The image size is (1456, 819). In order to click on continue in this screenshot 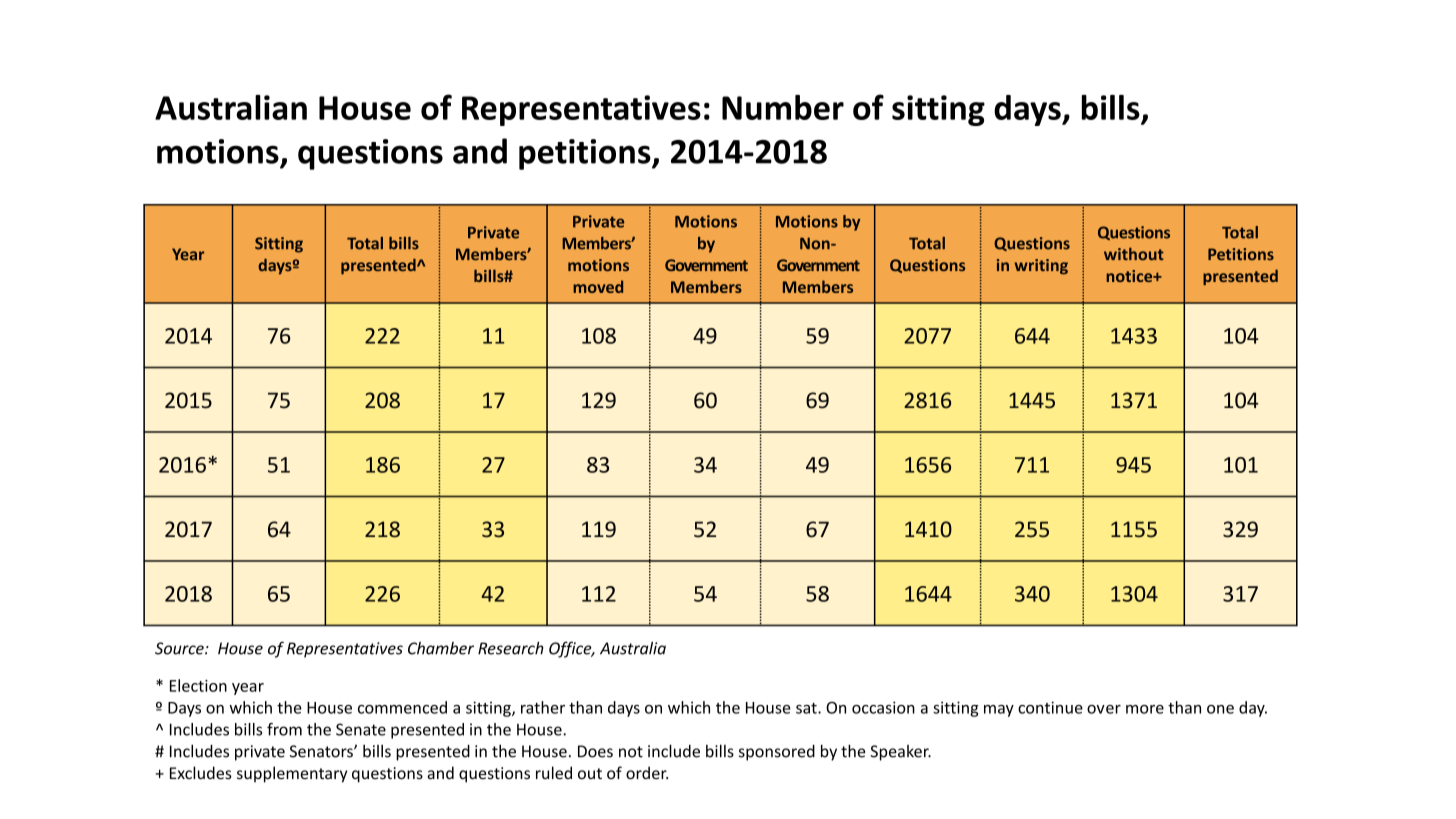, I will do `click(1050, 707)`.
